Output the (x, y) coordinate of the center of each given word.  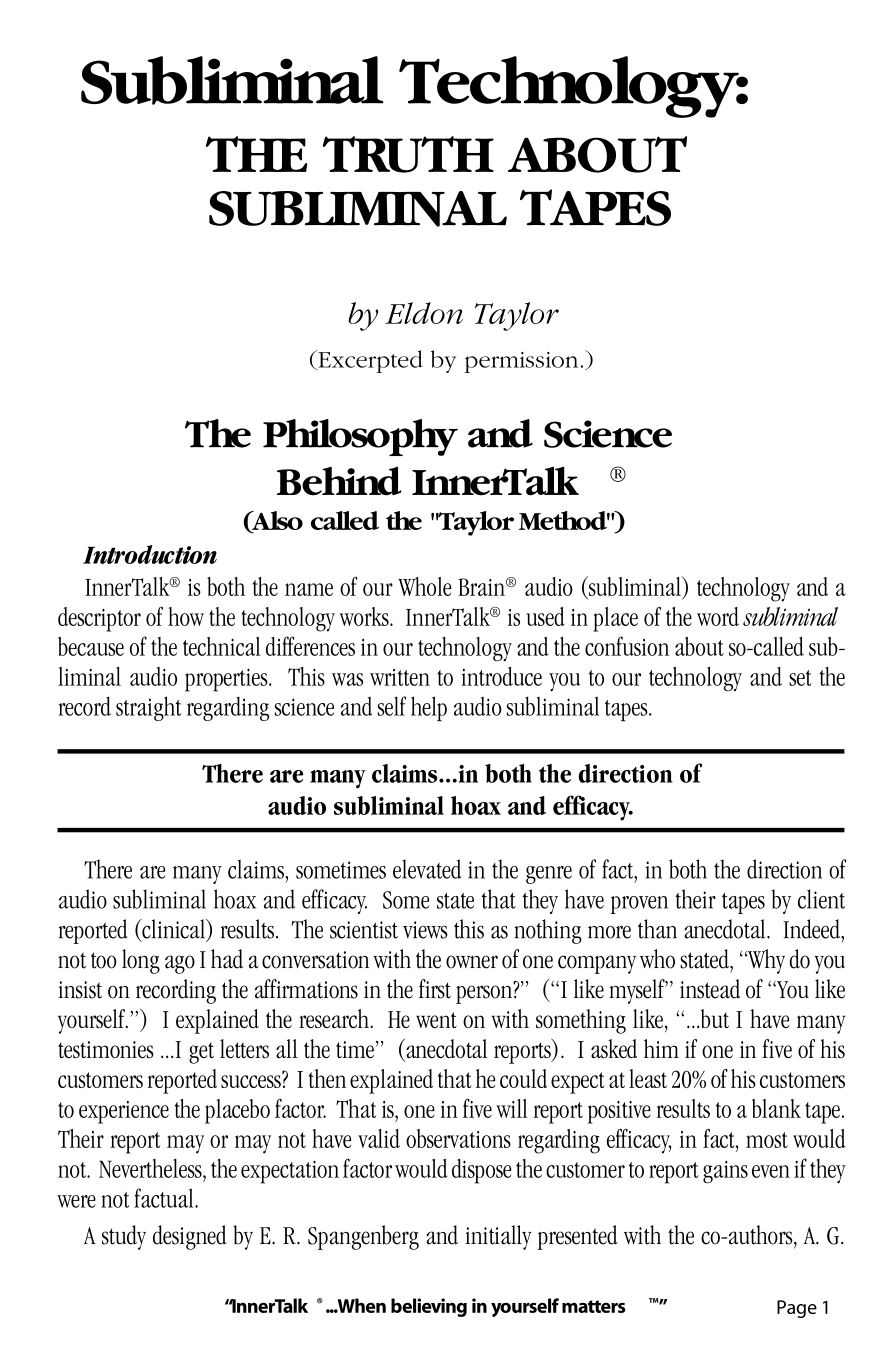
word (718, 616)
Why (765, 961)
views (425, 930)
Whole (424, 586)
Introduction (150, 554)
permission (521, 362)
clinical (173, 930)
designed (190, 1237)
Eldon (424, 313)
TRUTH (408, 154)
